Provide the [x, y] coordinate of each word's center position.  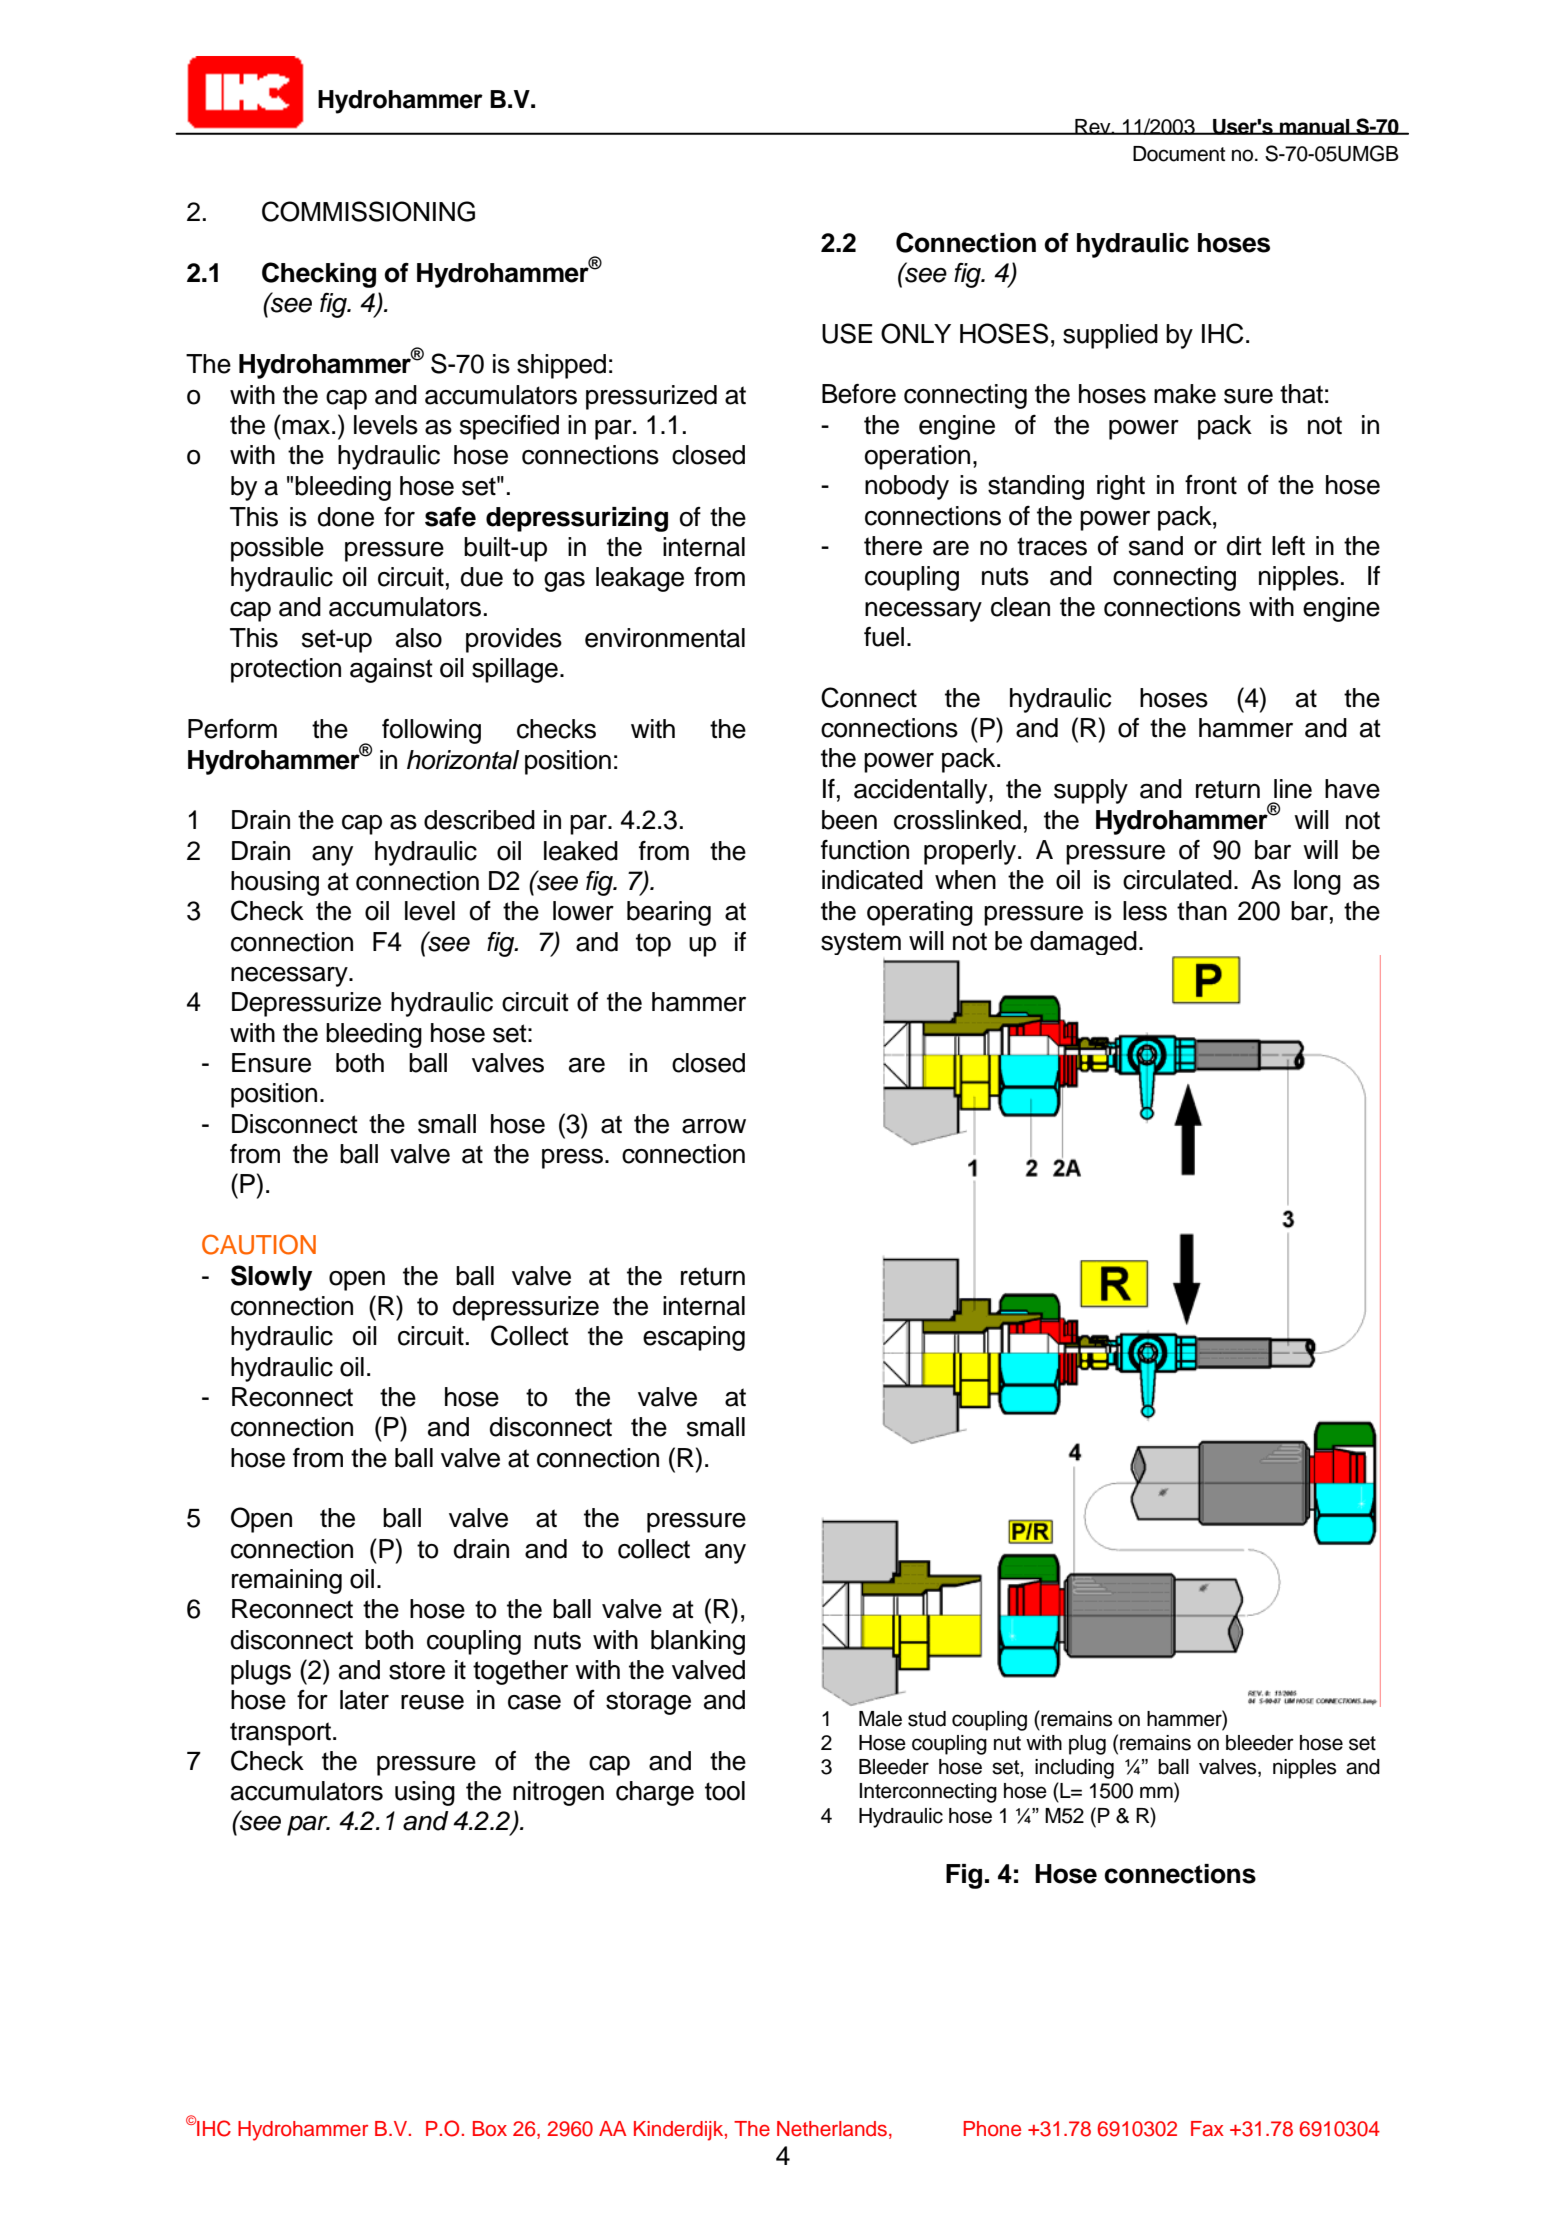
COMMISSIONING [368, 211]
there [893, 546]
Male [880, 1719]
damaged [1083, 943]
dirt [1244, 546]
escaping [694, 1338]
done [346, 517]
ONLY [916, 333]
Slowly [271, 1278]
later [364, 1700]
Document [1179, 154]
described [479, 820]
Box [490, 2129]
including [1074, 1769]
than [1202, 911]
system [861, 943]
